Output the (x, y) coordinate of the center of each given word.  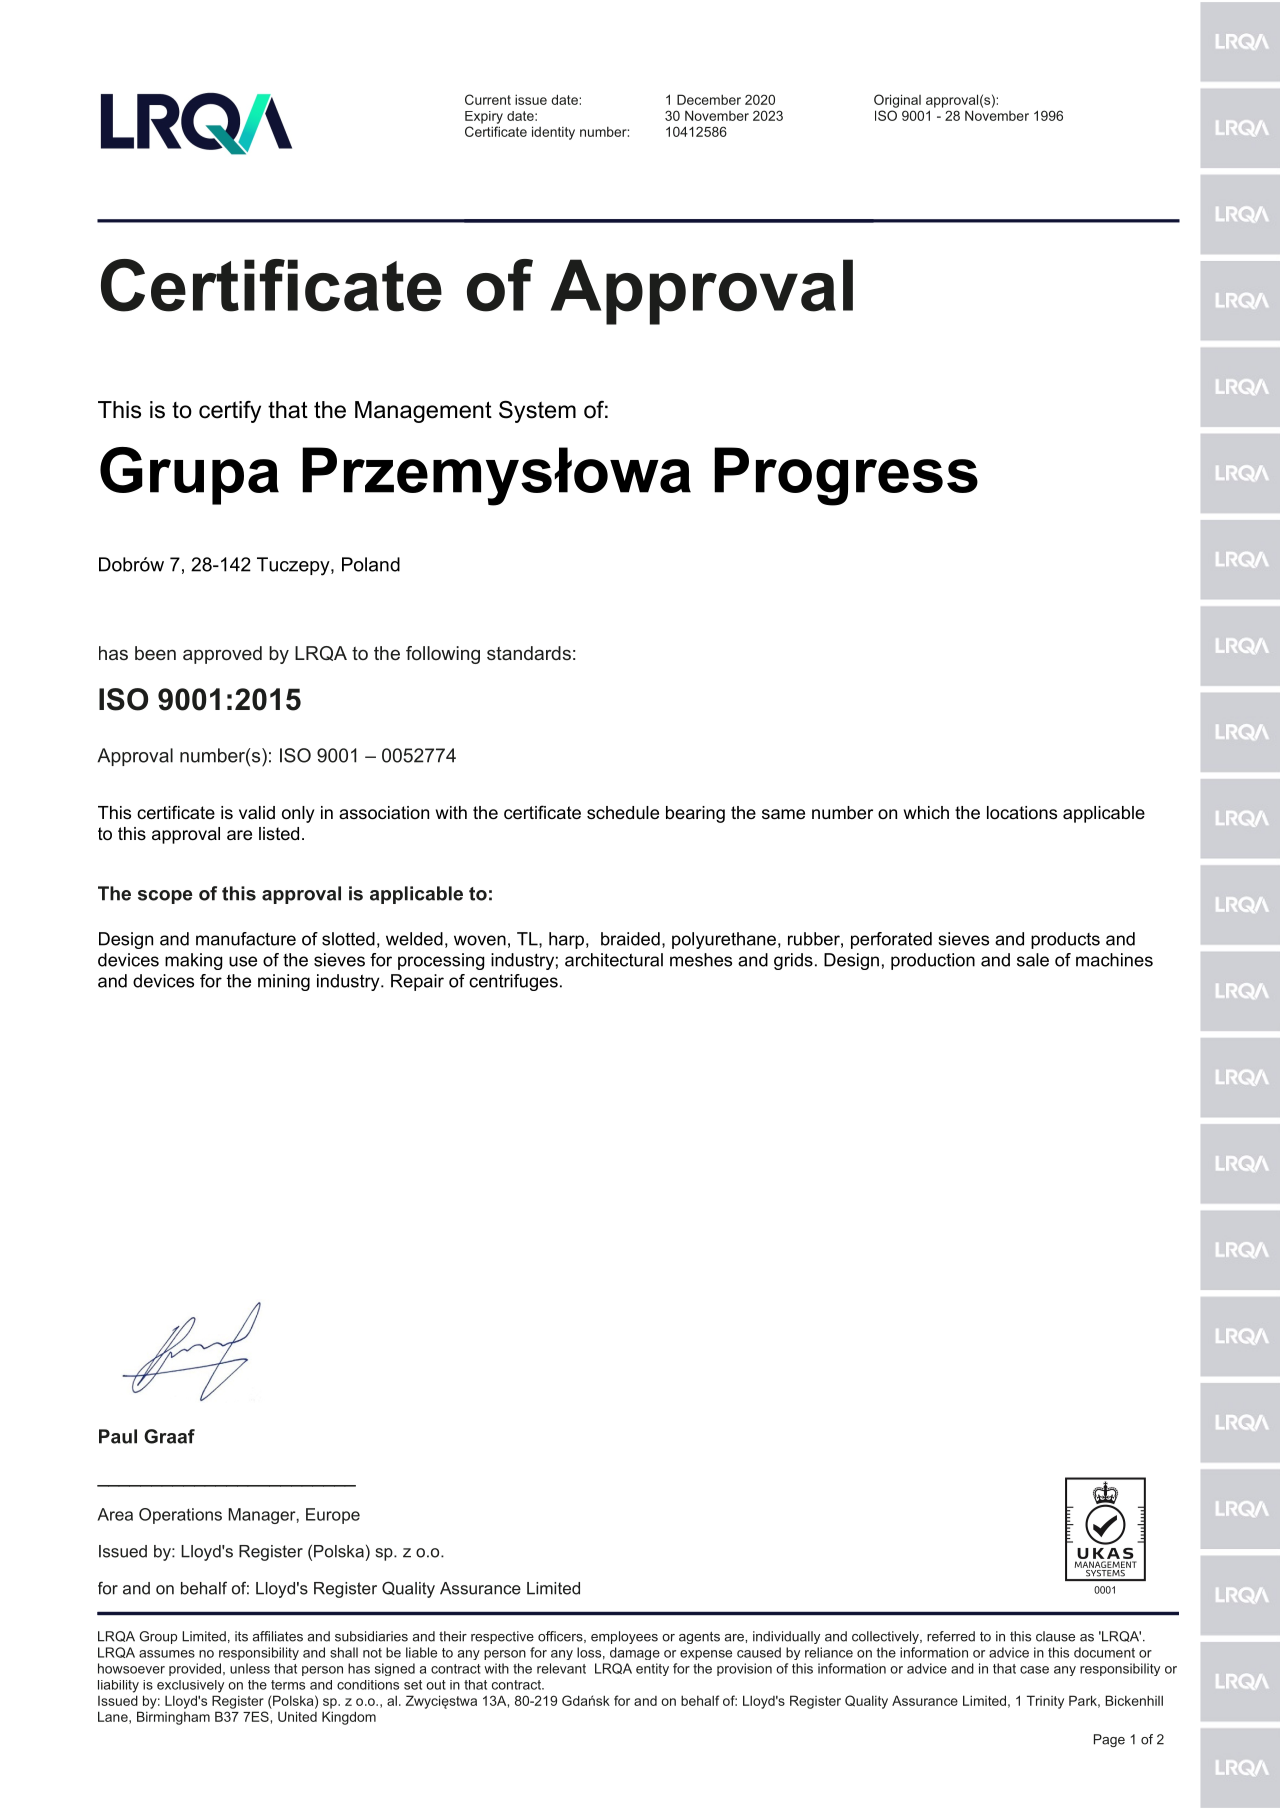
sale (1033, 960)
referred (951, 1636)
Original (897, 101)
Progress (846, 476)
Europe (333, 1516)
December (709, 99)
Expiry (484, 117)
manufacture (246, 939)
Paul (118, 1436)
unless (250, 1668)
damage (635, 1653)
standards (529, 653)
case (1034, 1670)
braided (630, 939)
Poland (371, 564)
